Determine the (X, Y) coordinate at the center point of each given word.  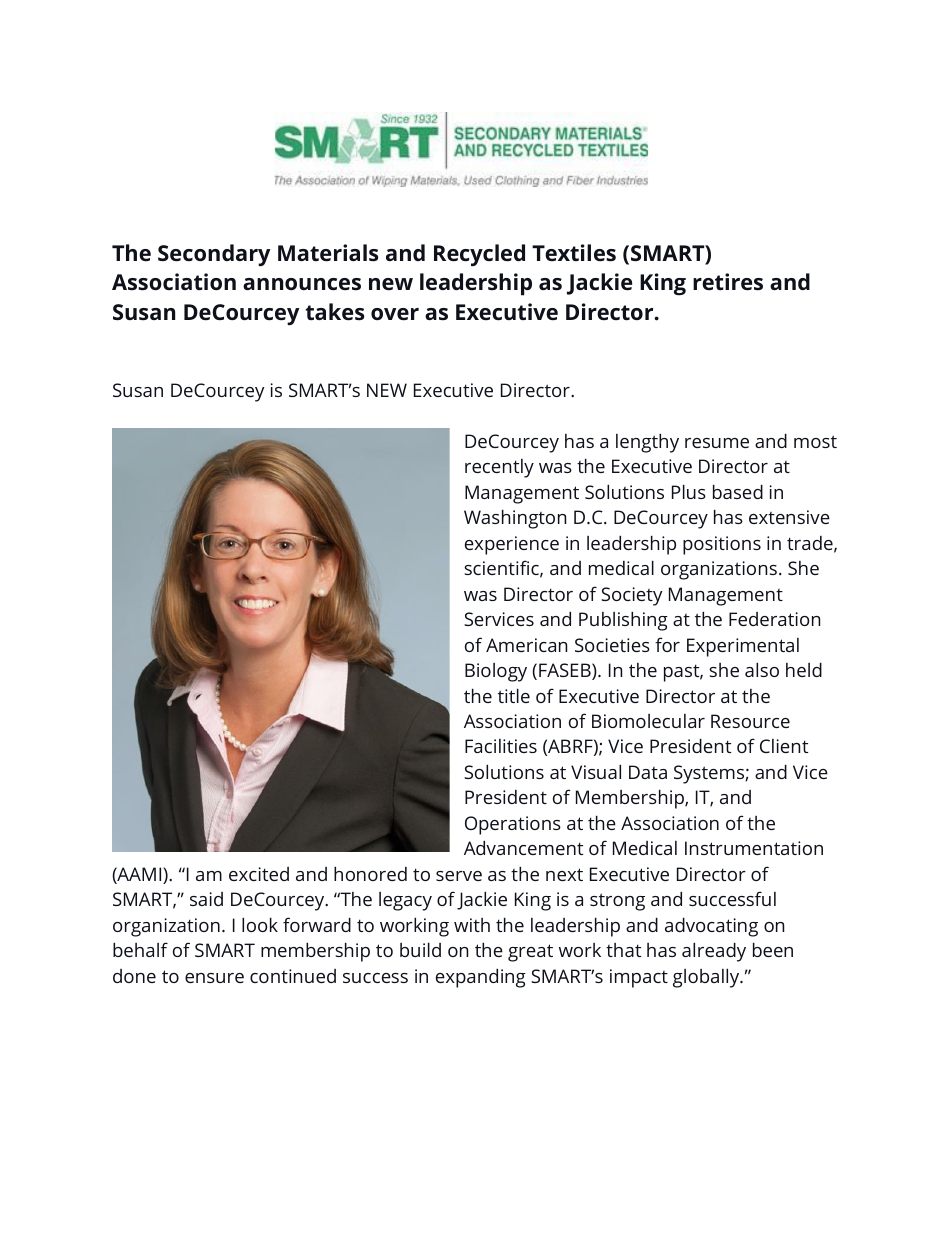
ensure (214, 978)
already (714, 952)
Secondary (214, 255)
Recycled (479, 255)
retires (728, 282)
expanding (481, 978)
